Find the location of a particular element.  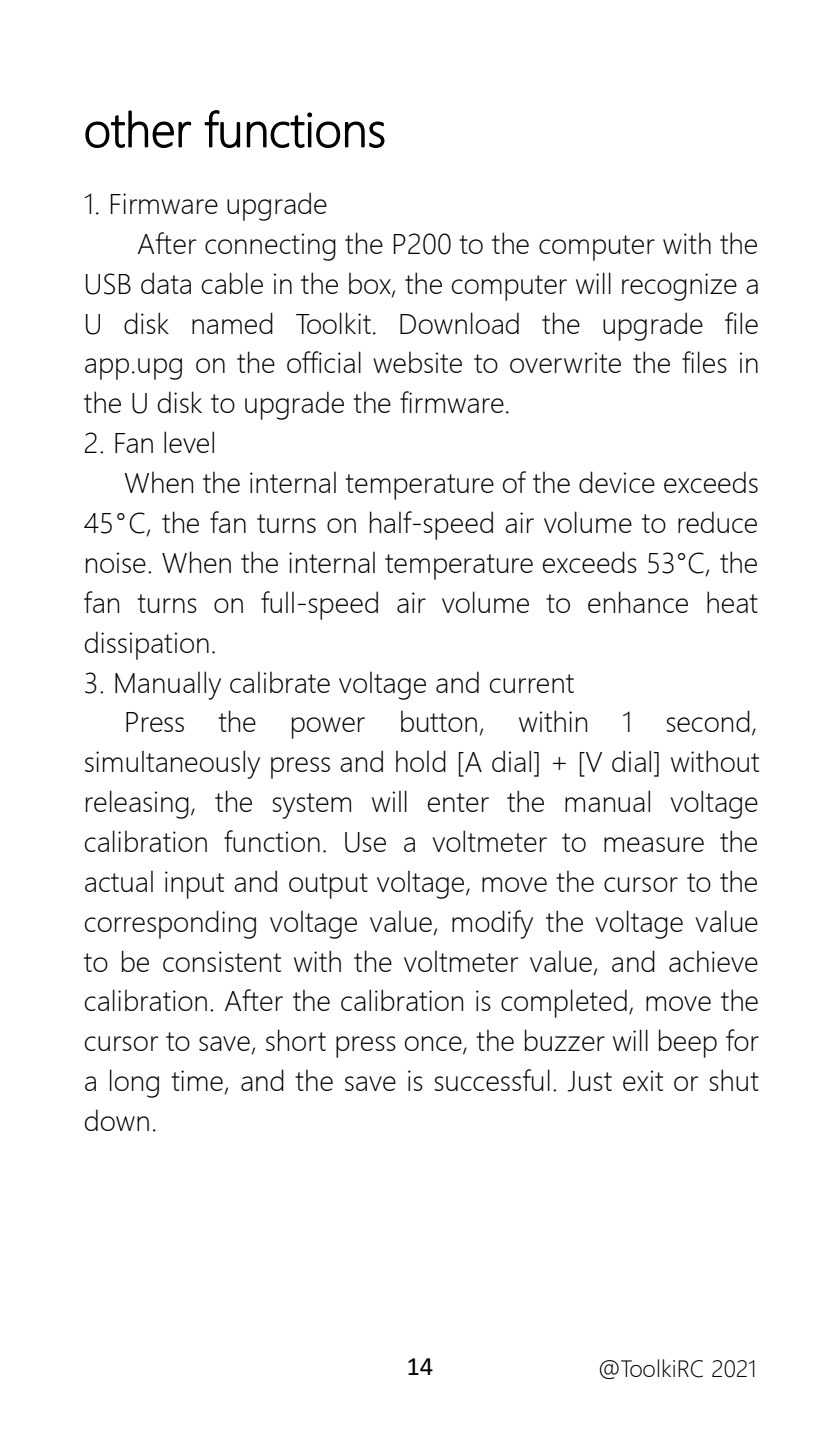

box is located at coordinates (371, 284).
